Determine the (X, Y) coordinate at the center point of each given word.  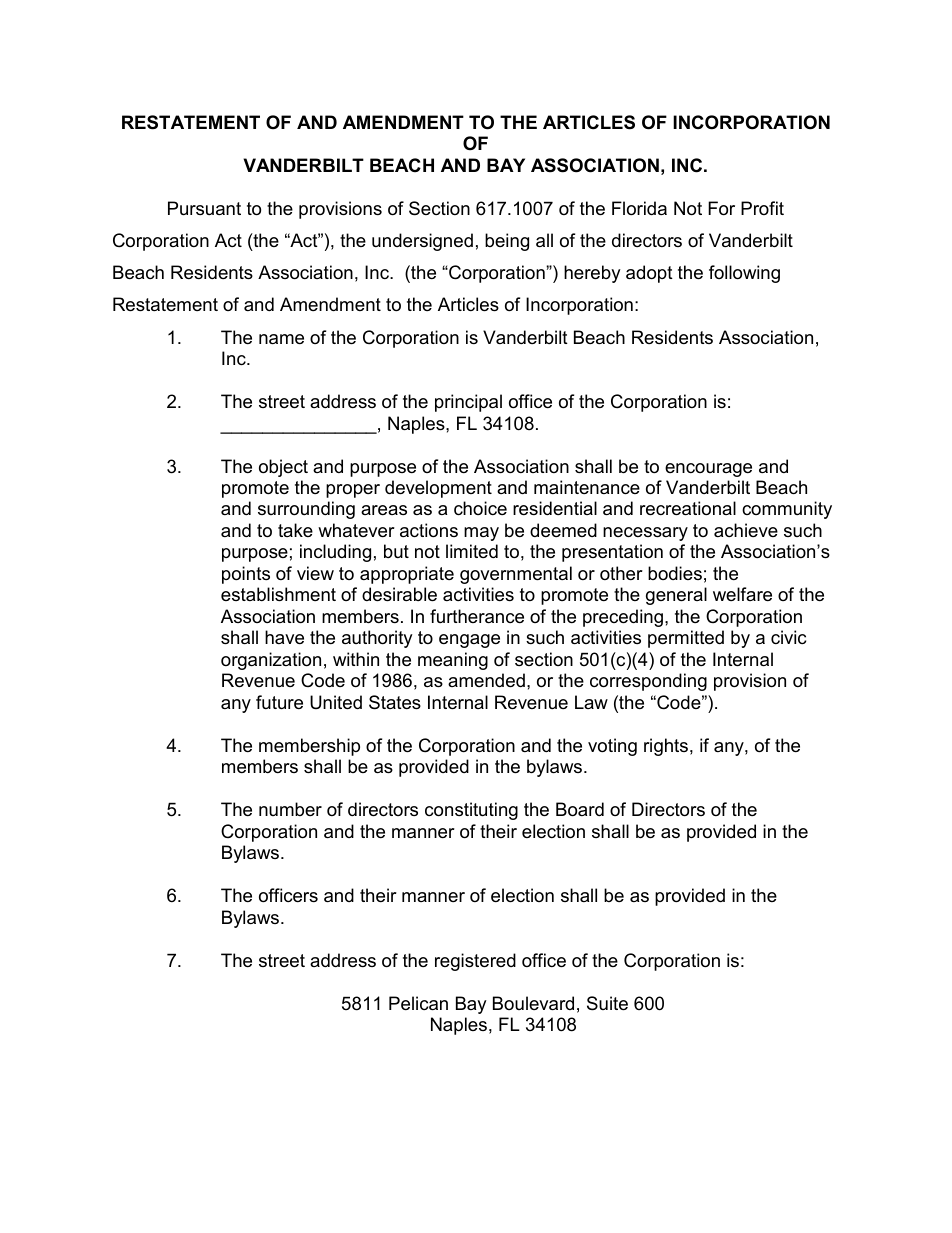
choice (480, 508)
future (279, 702)
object (283, 468)
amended (486, 680)
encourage (708, 470)
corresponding (648, 682)
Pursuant (204, 208)
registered (475, 962)
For (721, 208)
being (507, 242)
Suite (607, 1003)
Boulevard (533, 1003)
